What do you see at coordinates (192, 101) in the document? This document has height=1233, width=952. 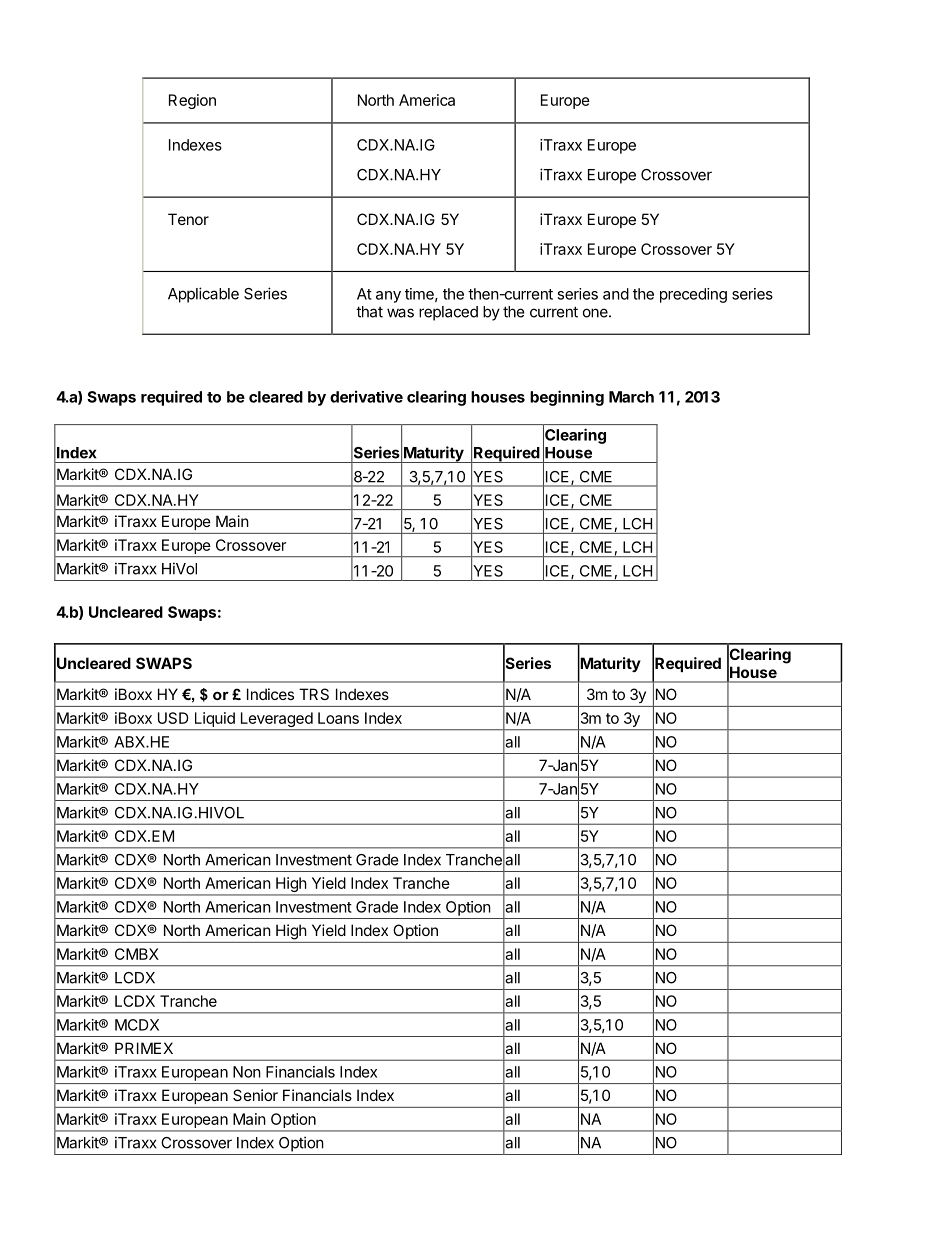 I see `Region` at bounding box center [192, 101].
